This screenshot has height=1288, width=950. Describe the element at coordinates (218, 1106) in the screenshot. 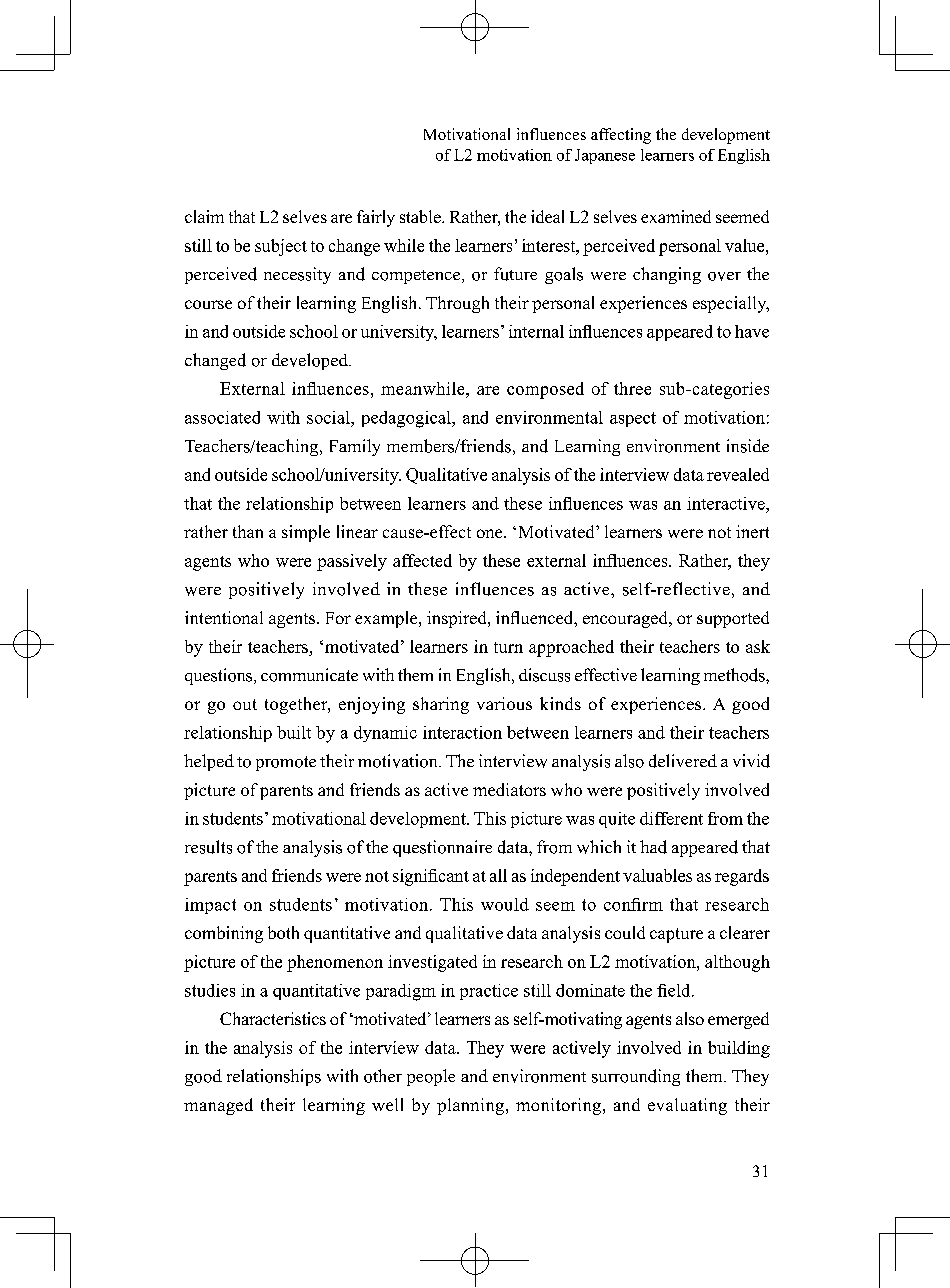

I see `managed` at that location.
